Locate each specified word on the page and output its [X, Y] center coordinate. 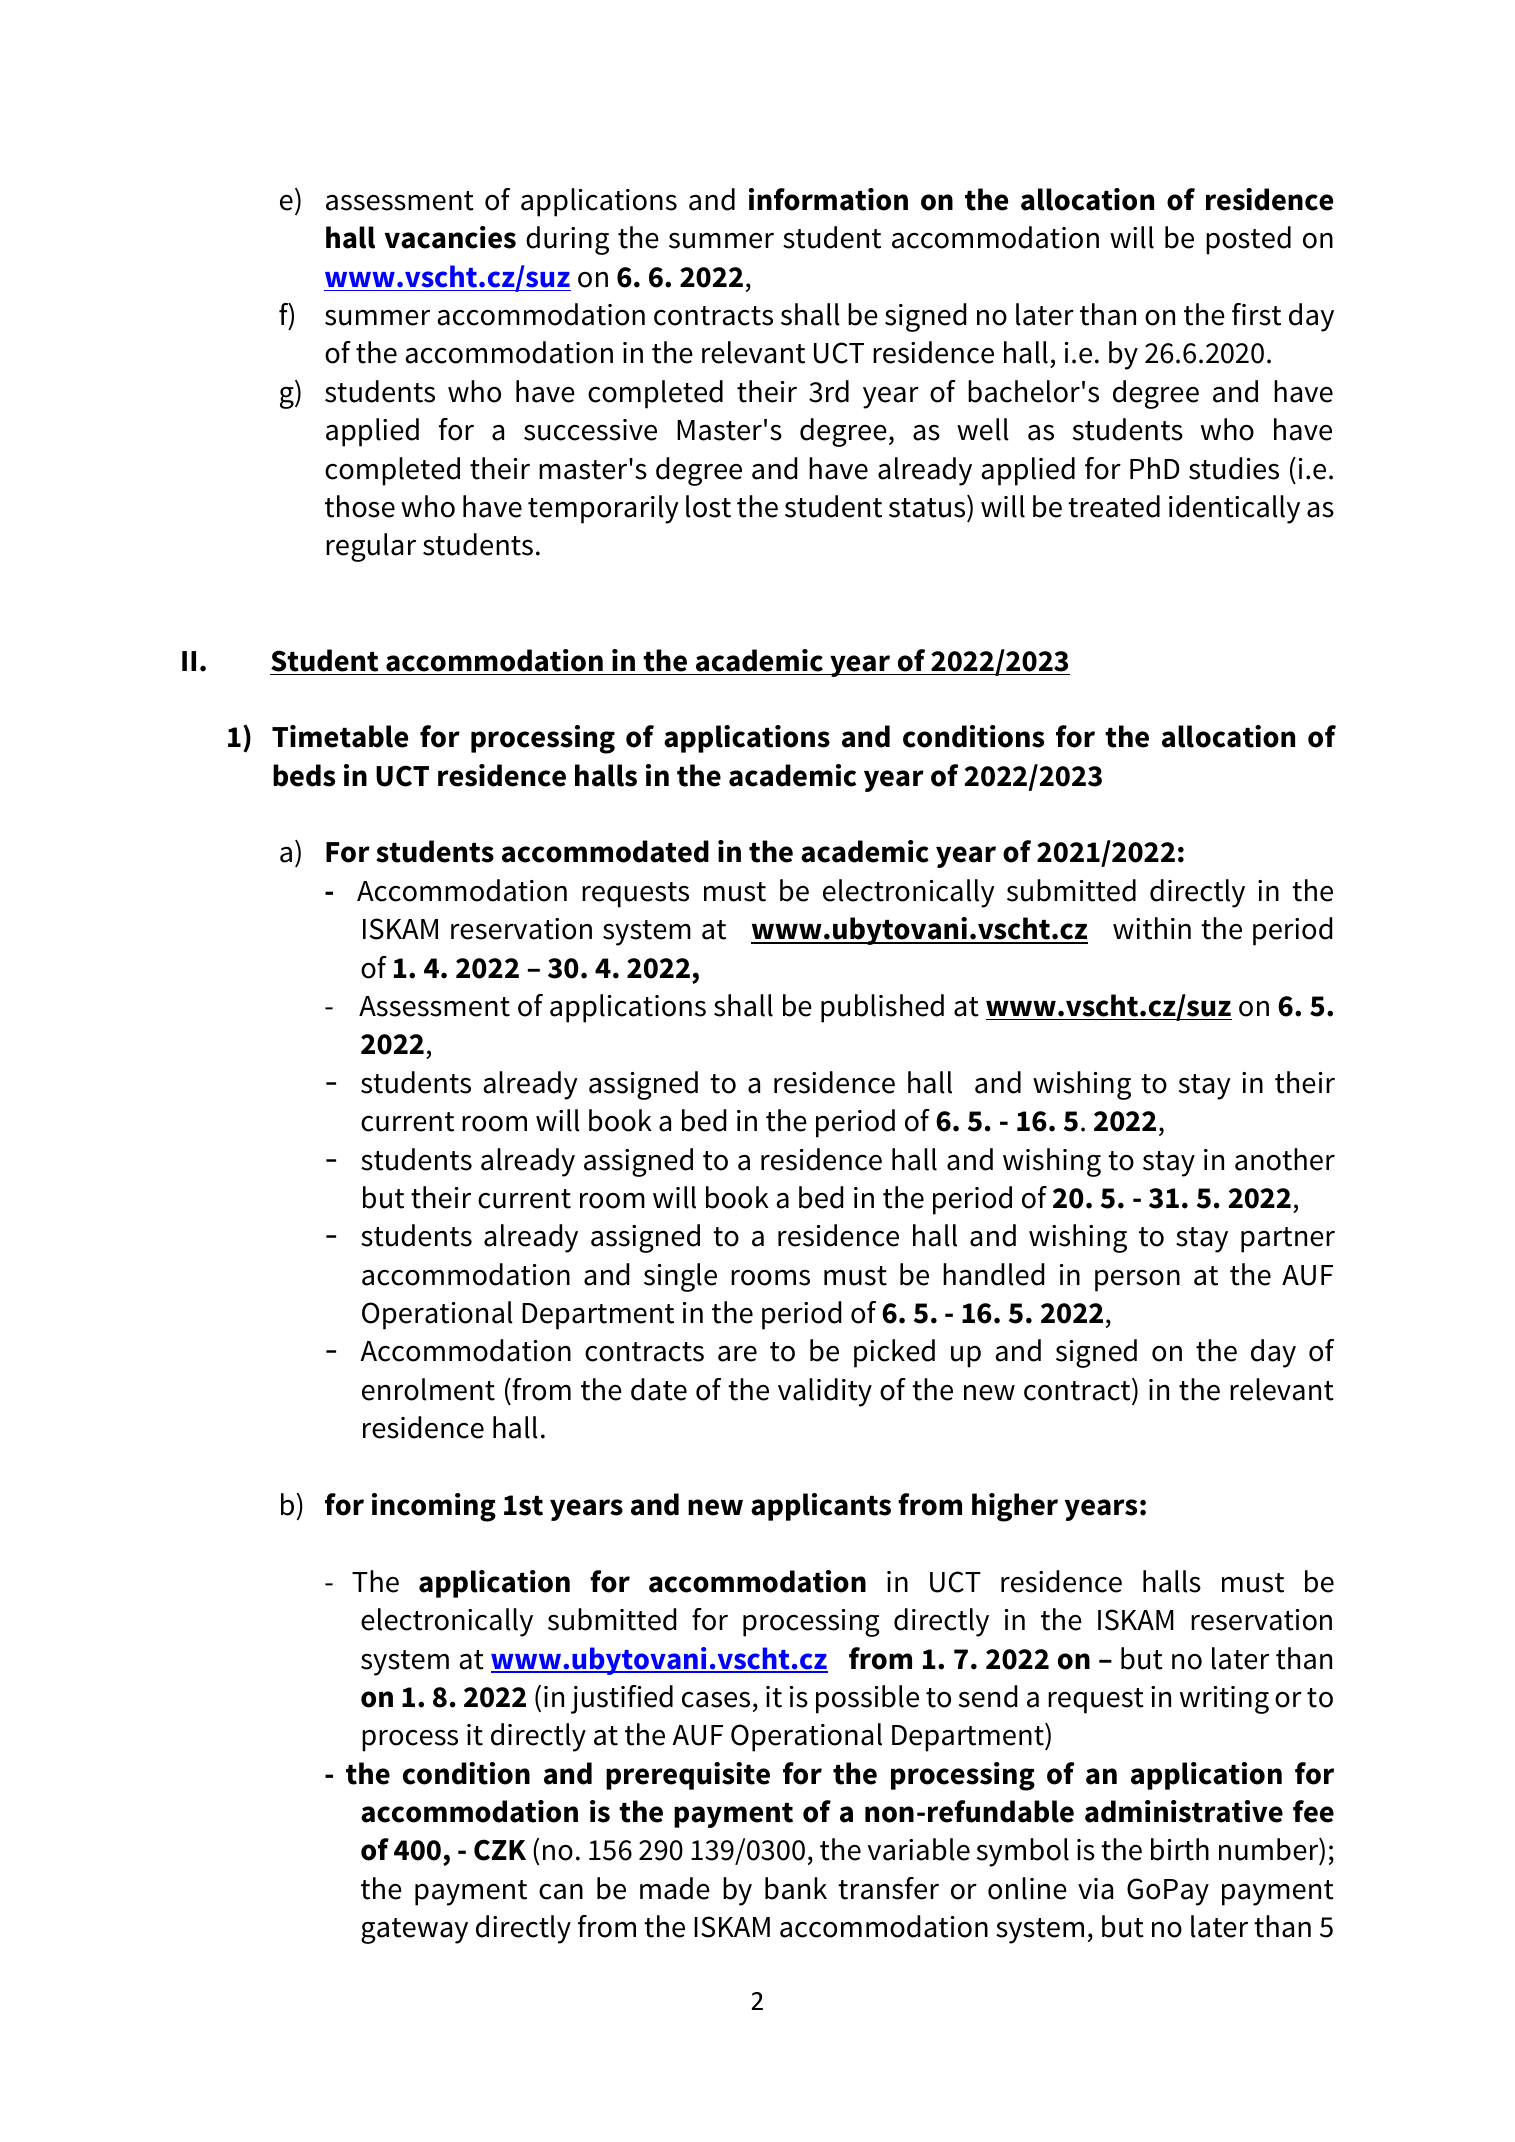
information [828, 199]
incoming [434, 1507]
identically [1234, 509]
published [882, 1008]
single [680, 1277]
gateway [414, 1931]
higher [1015, 1507]
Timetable [340, 736]
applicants [821, 1507]
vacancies [450, 237]
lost [708, 506]
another [1285, 1159]
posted [1248, 240]
